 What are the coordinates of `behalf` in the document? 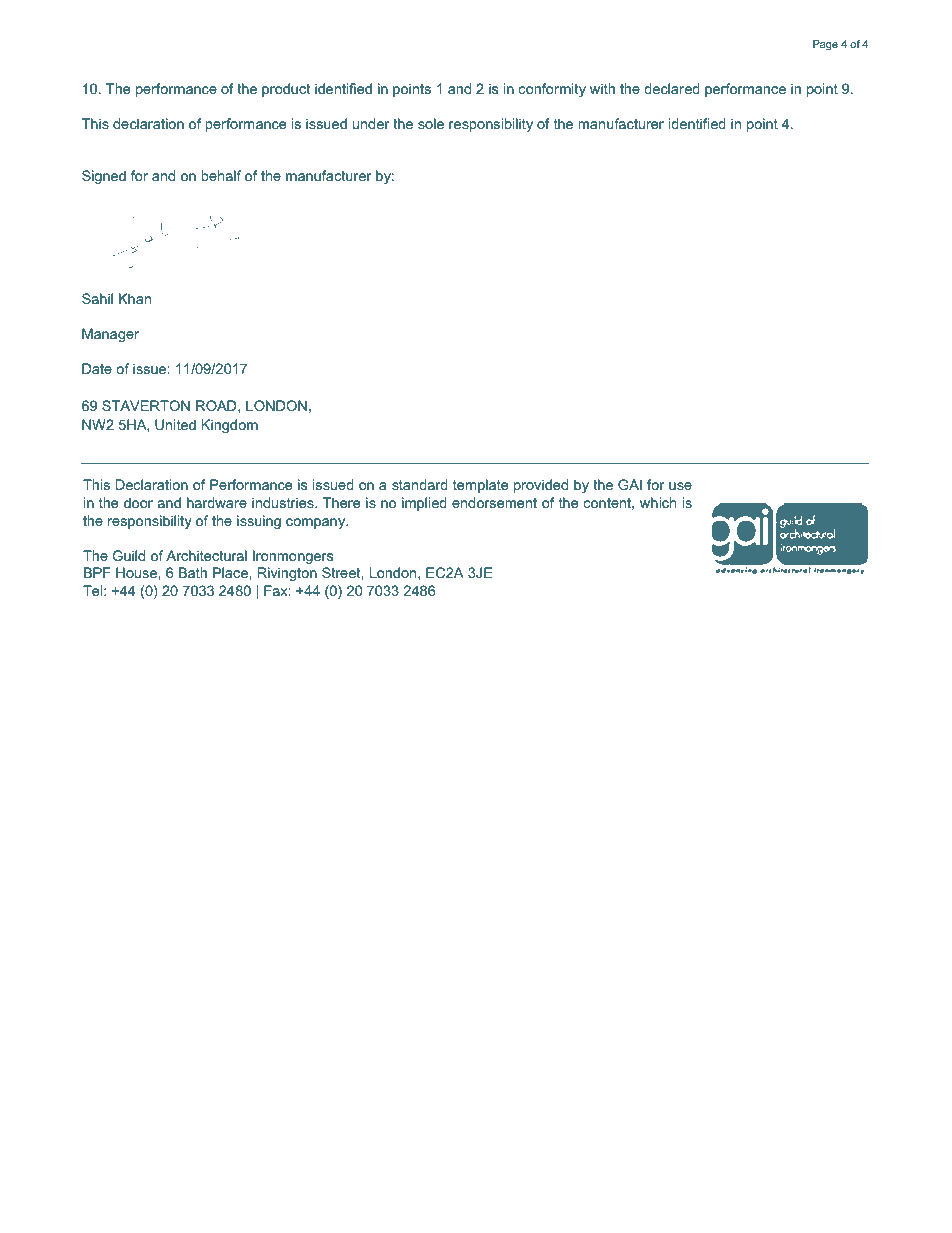 It's located at (221, 175).
